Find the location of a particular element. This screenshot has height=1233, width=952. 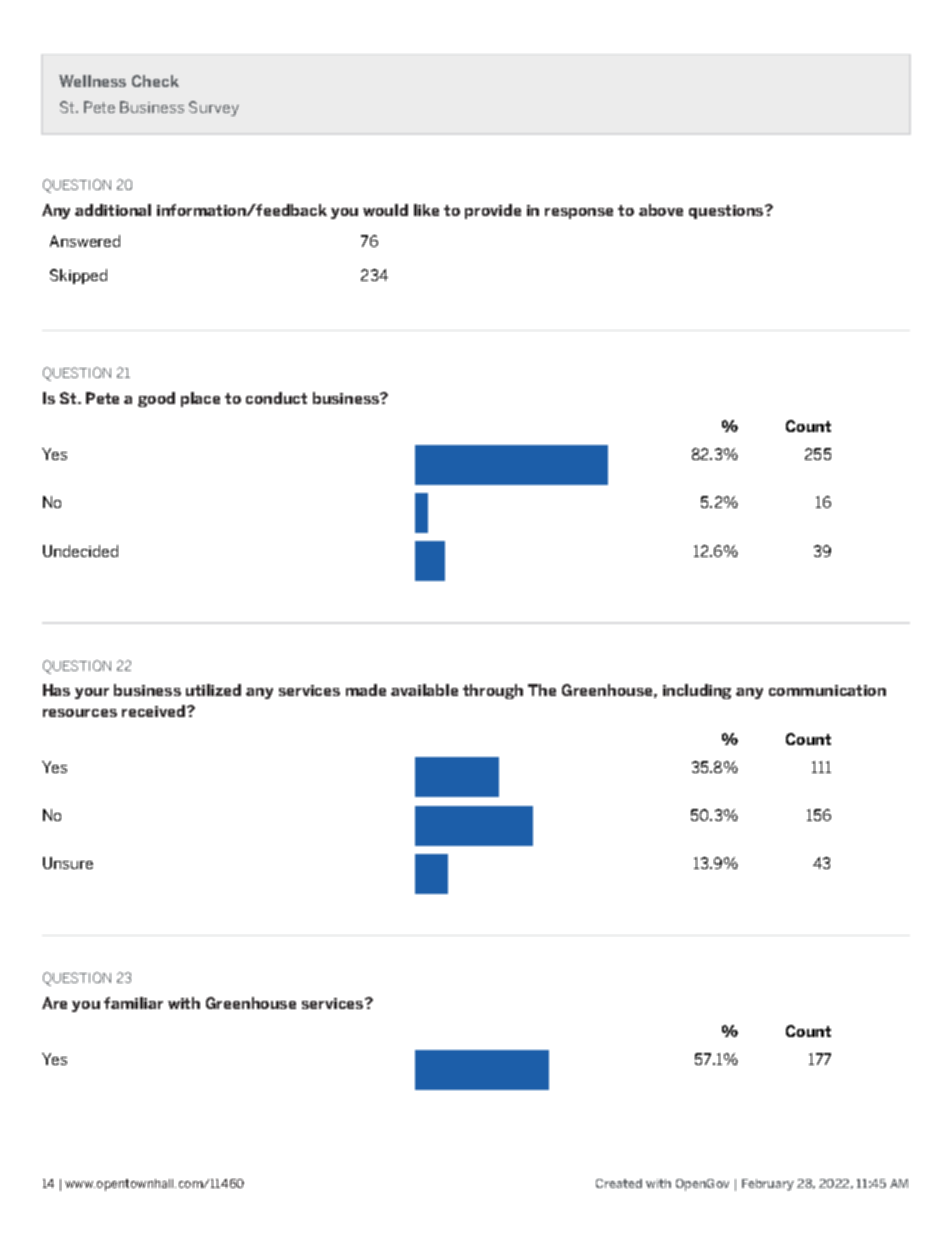

including is located at coordinates (697, 691).
